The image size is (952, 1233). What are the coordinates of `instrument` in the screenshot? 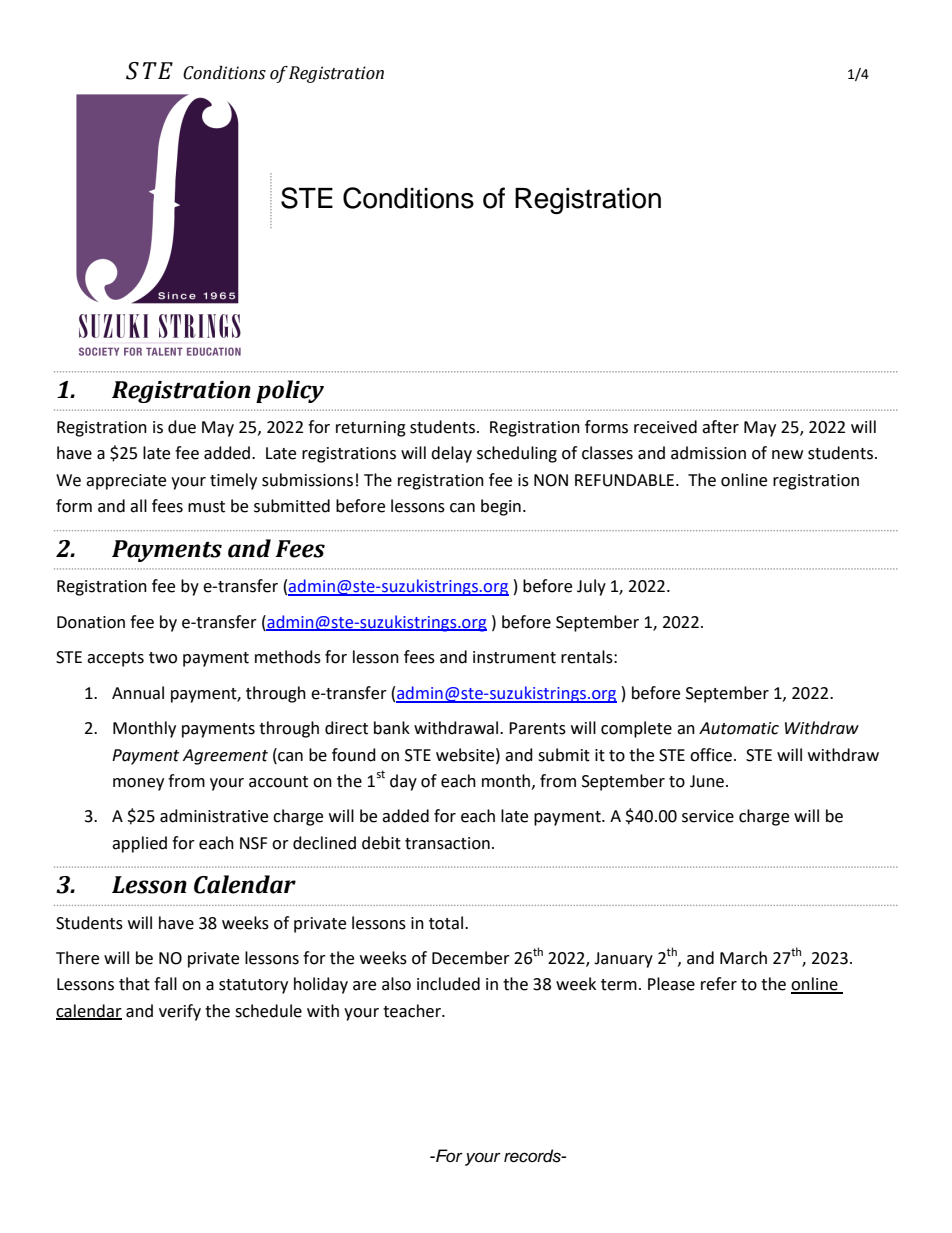 It's located at (514, 657).
